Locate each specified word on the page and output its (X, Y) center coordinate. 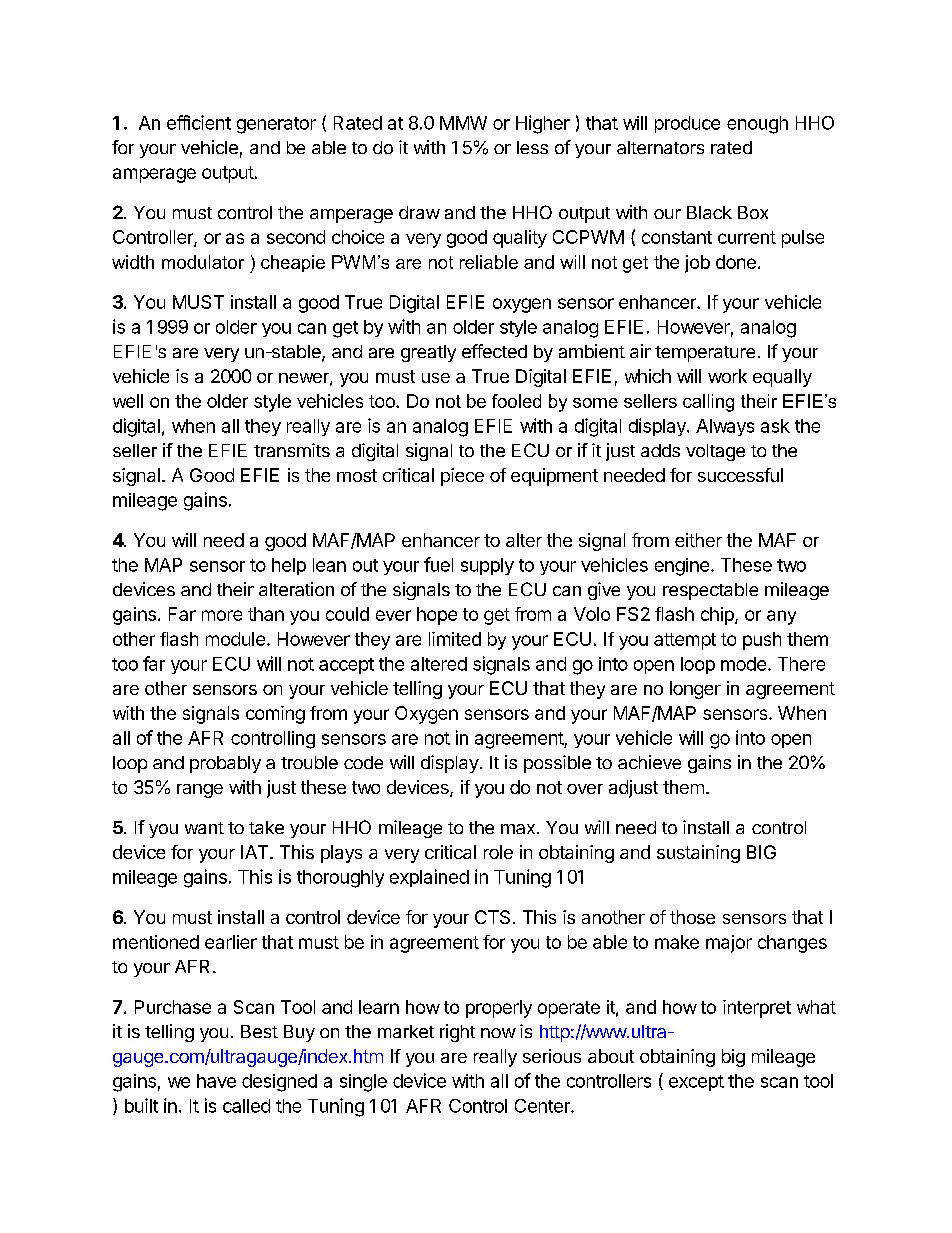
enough (757, 125)
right (457, 1033)
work (727, 376)
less (532, 147)
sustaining (698, 854)
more (222, 615)
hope (437, 616)
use (436, 378)
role (498, 852)
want (204, 828)
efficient (199, 122)
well (128, 401)
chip (718, 616)
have (216, 1081)
